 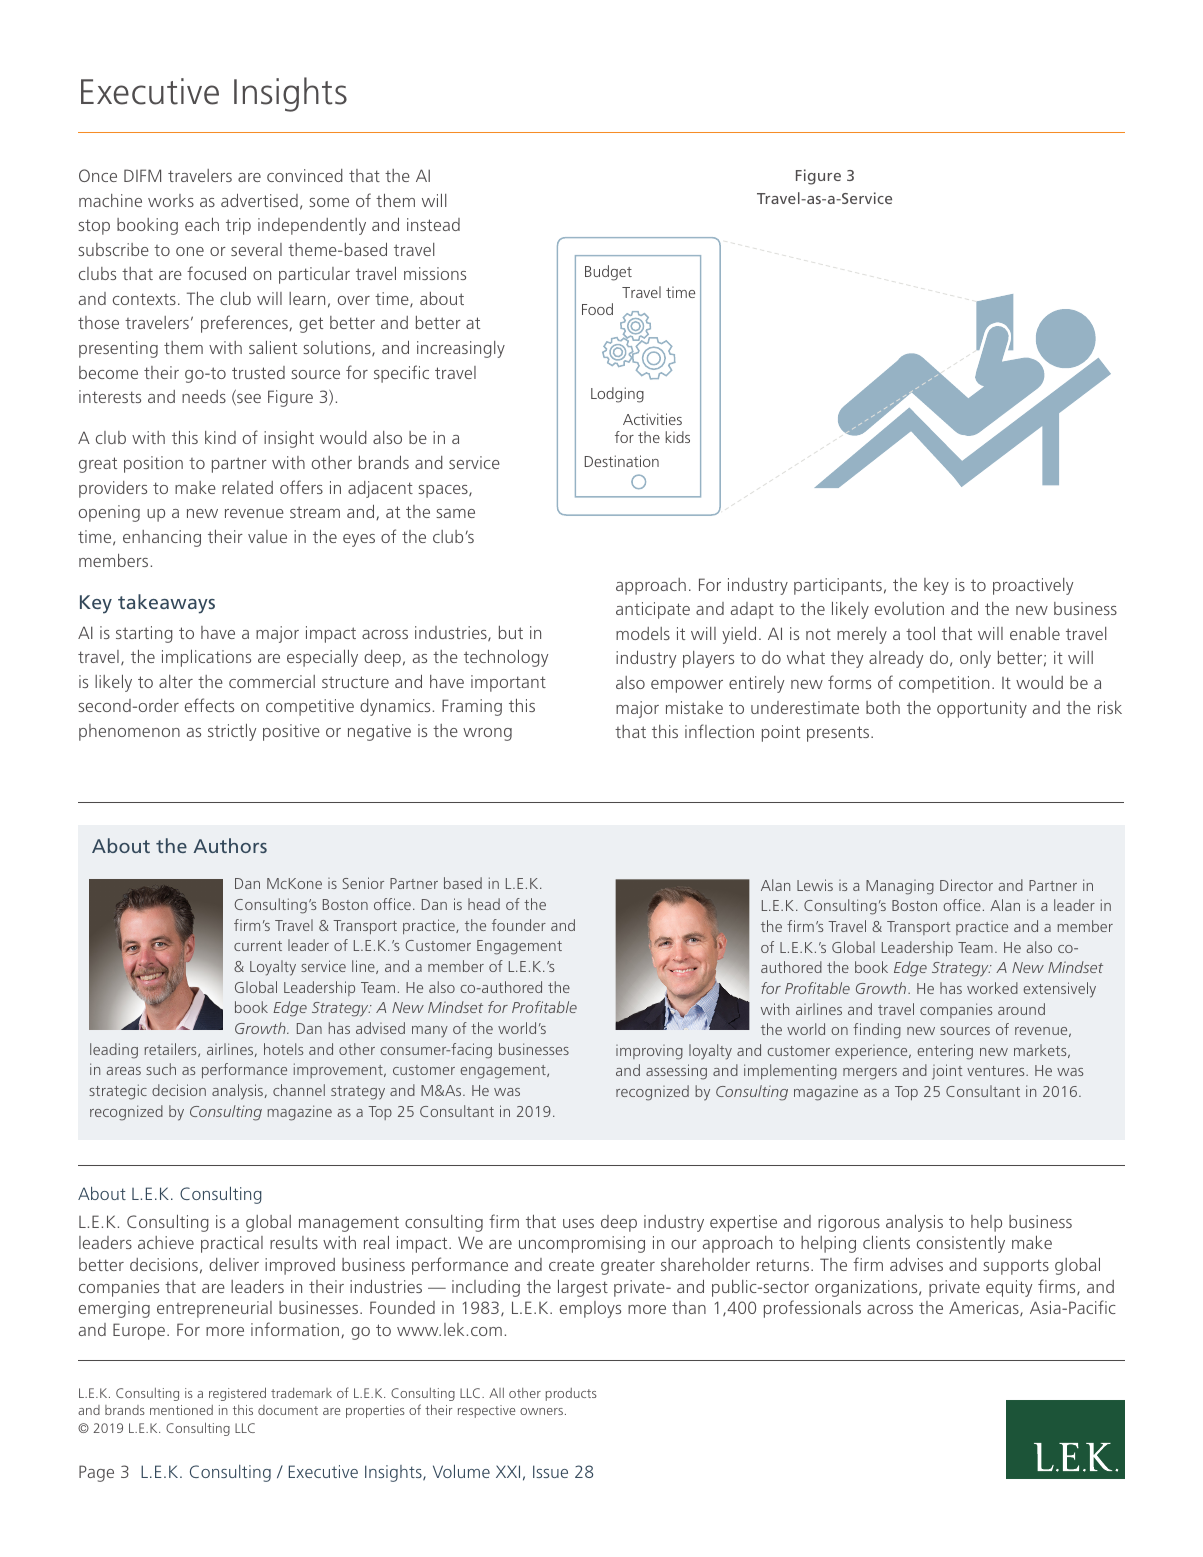 I want to click on Budget, so click(x=608, y=273).
